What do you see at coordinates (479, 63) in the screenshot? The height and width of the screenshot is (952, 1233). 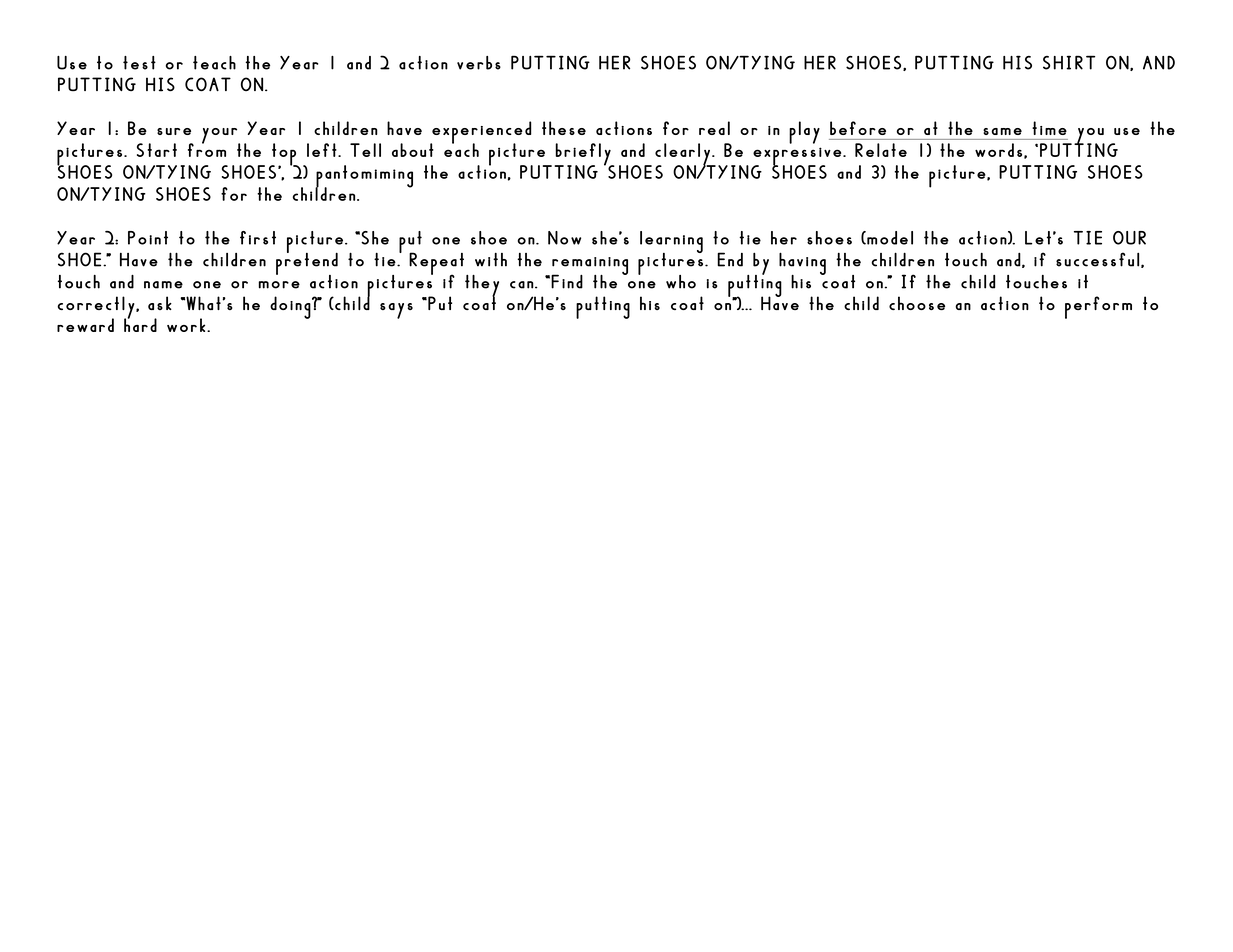 I see `verbs` at bounding box center [479, 63].
